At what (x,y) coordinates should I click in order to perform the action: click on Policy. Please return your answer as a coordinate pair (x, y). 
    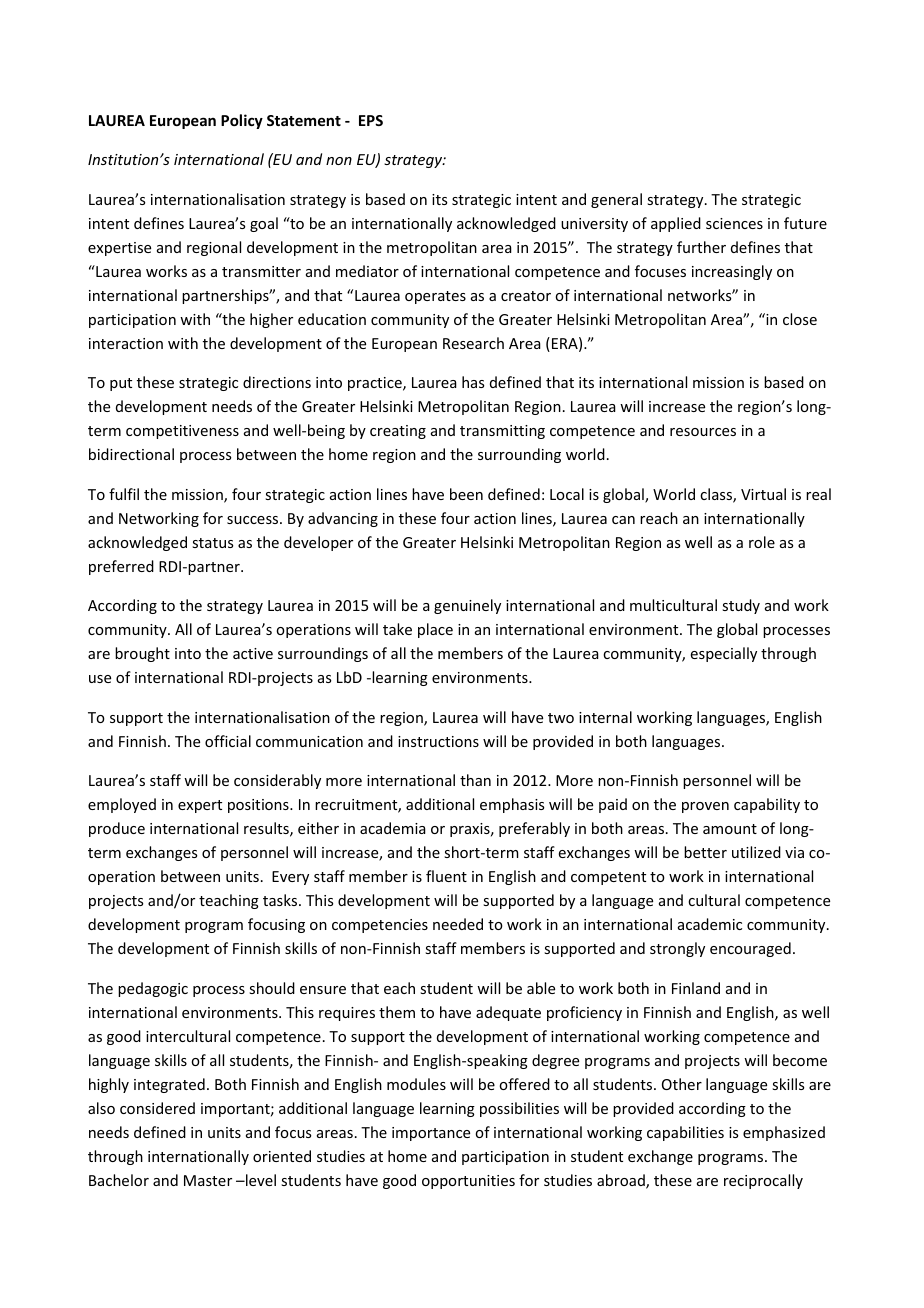
    Looking at the image, I should click on (242, 121).
